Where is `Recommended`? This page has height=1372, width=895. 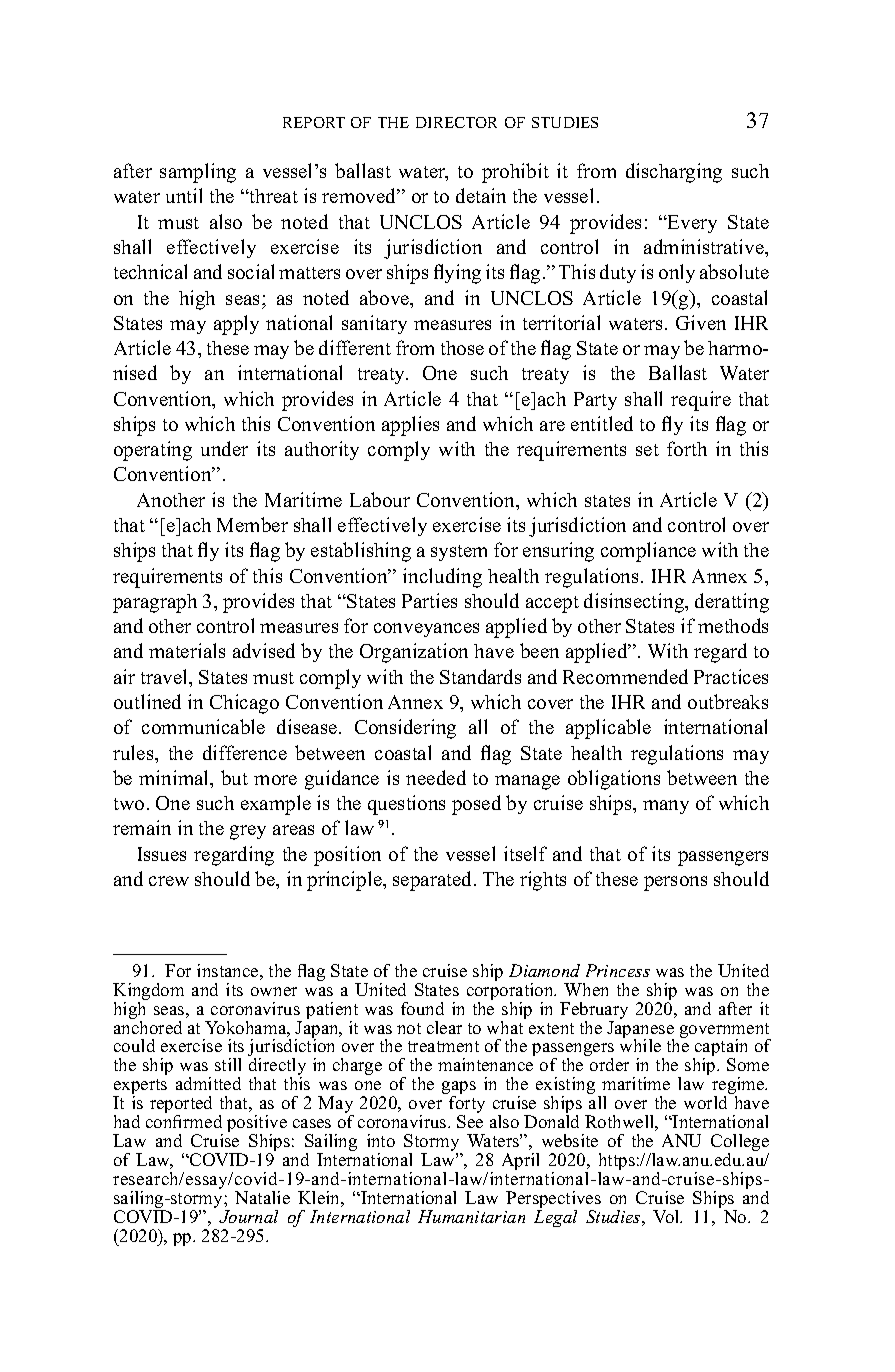
Recommended is located at coordinates (625, 676).
